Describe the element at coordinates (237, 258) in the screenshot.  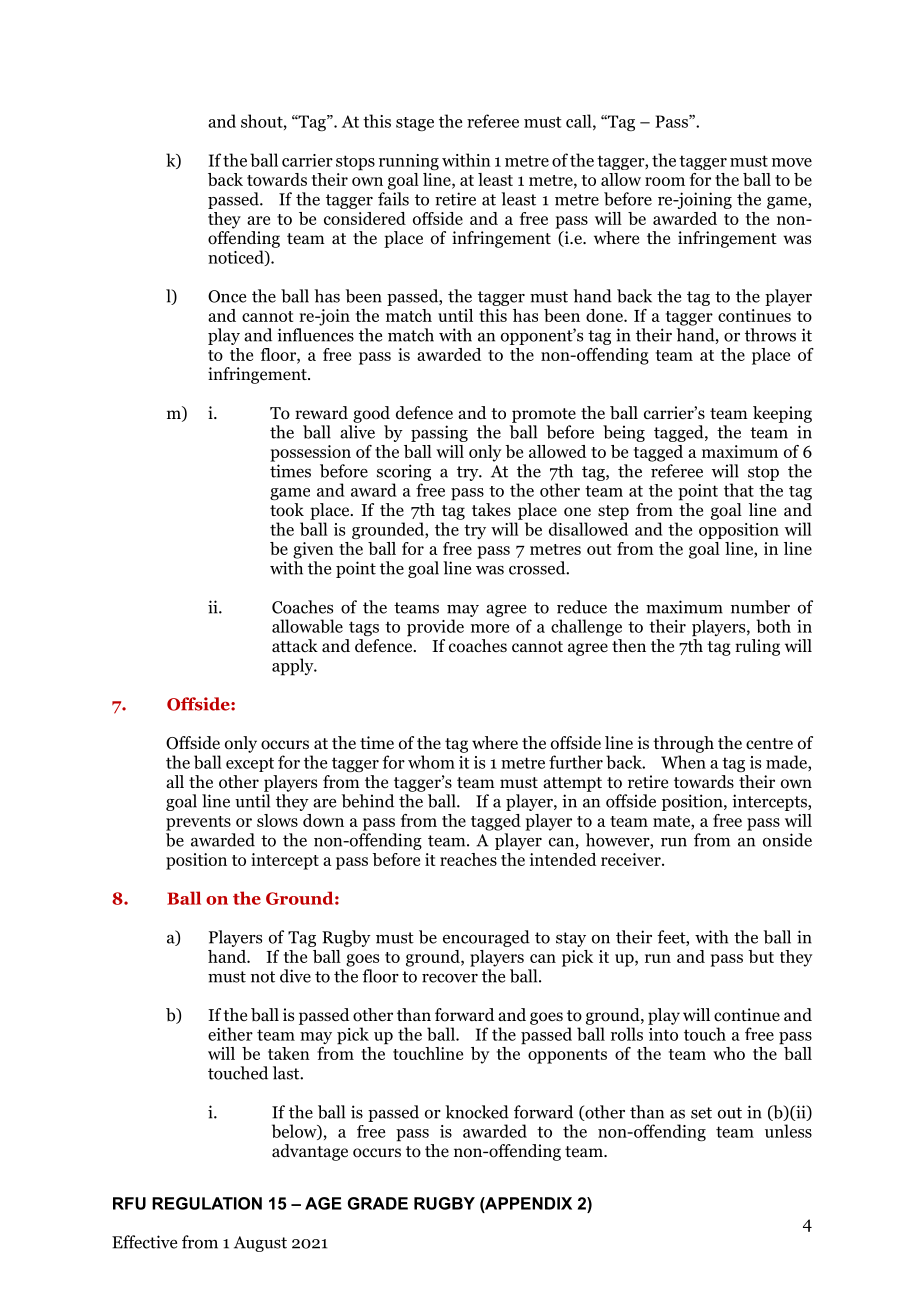
I see `noticed` at that location.
